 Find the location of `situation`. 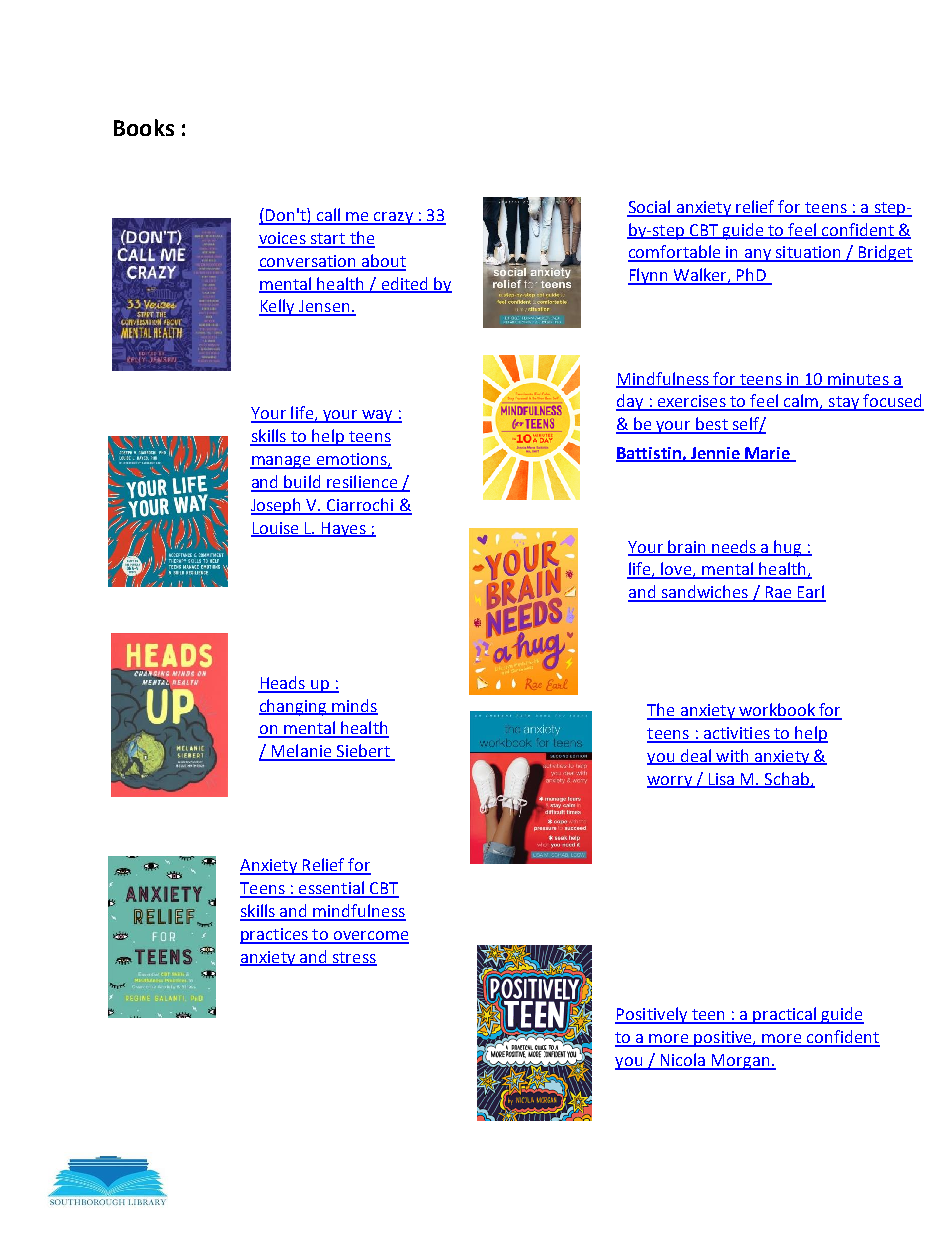

situation is located at coordinates (808, 253).
